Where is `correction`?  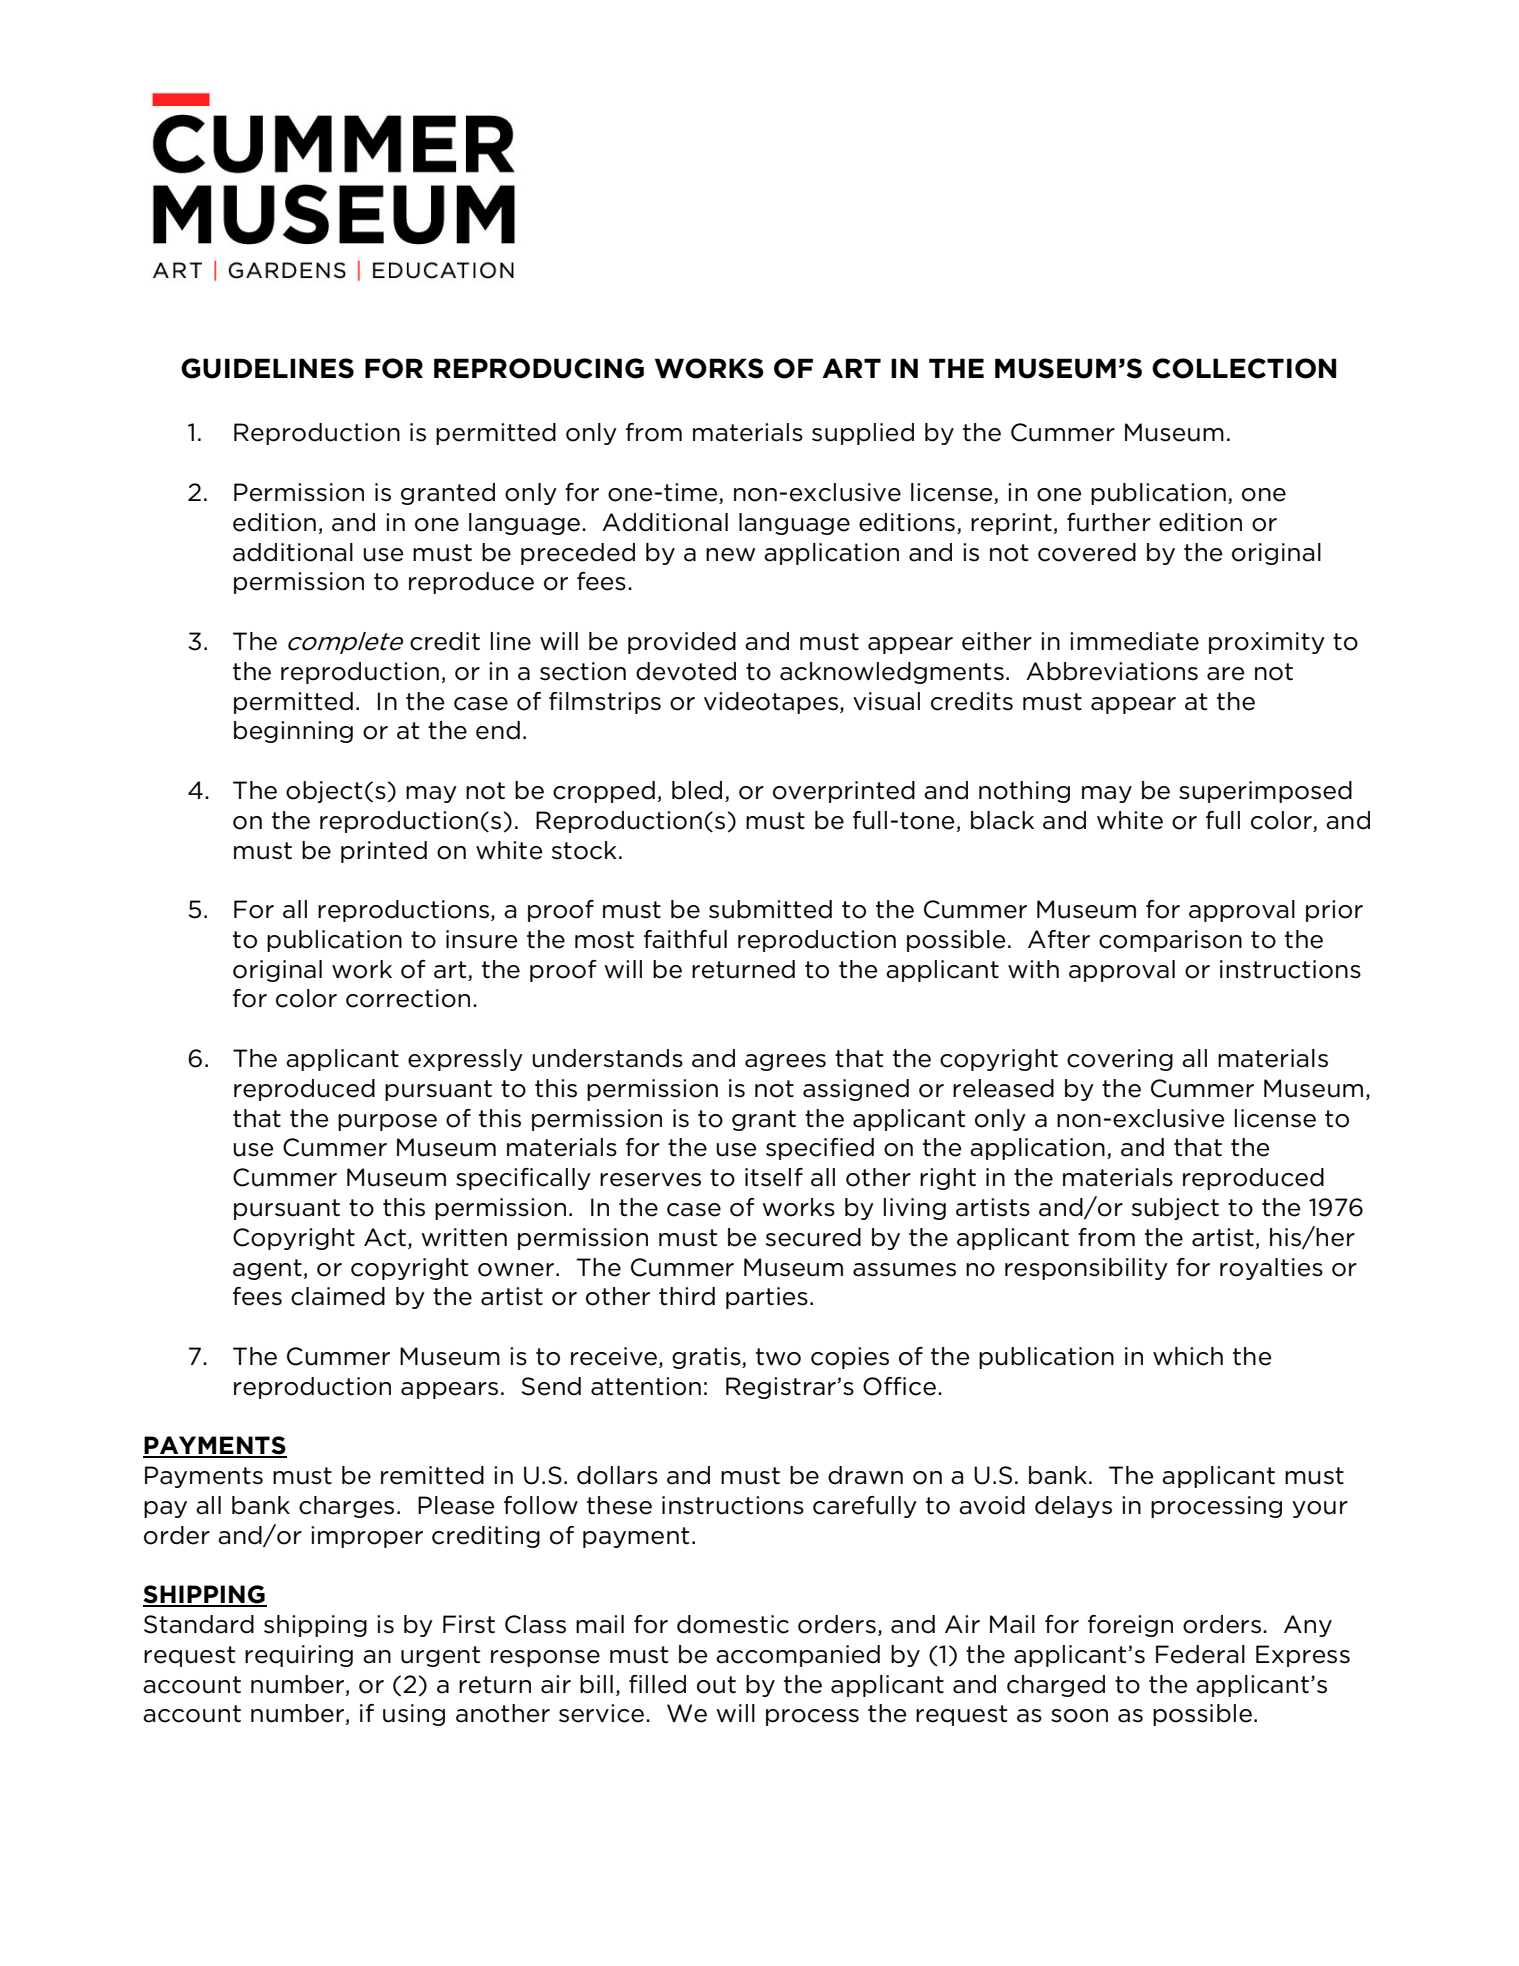 correction is located at coordinates (408, 998).
